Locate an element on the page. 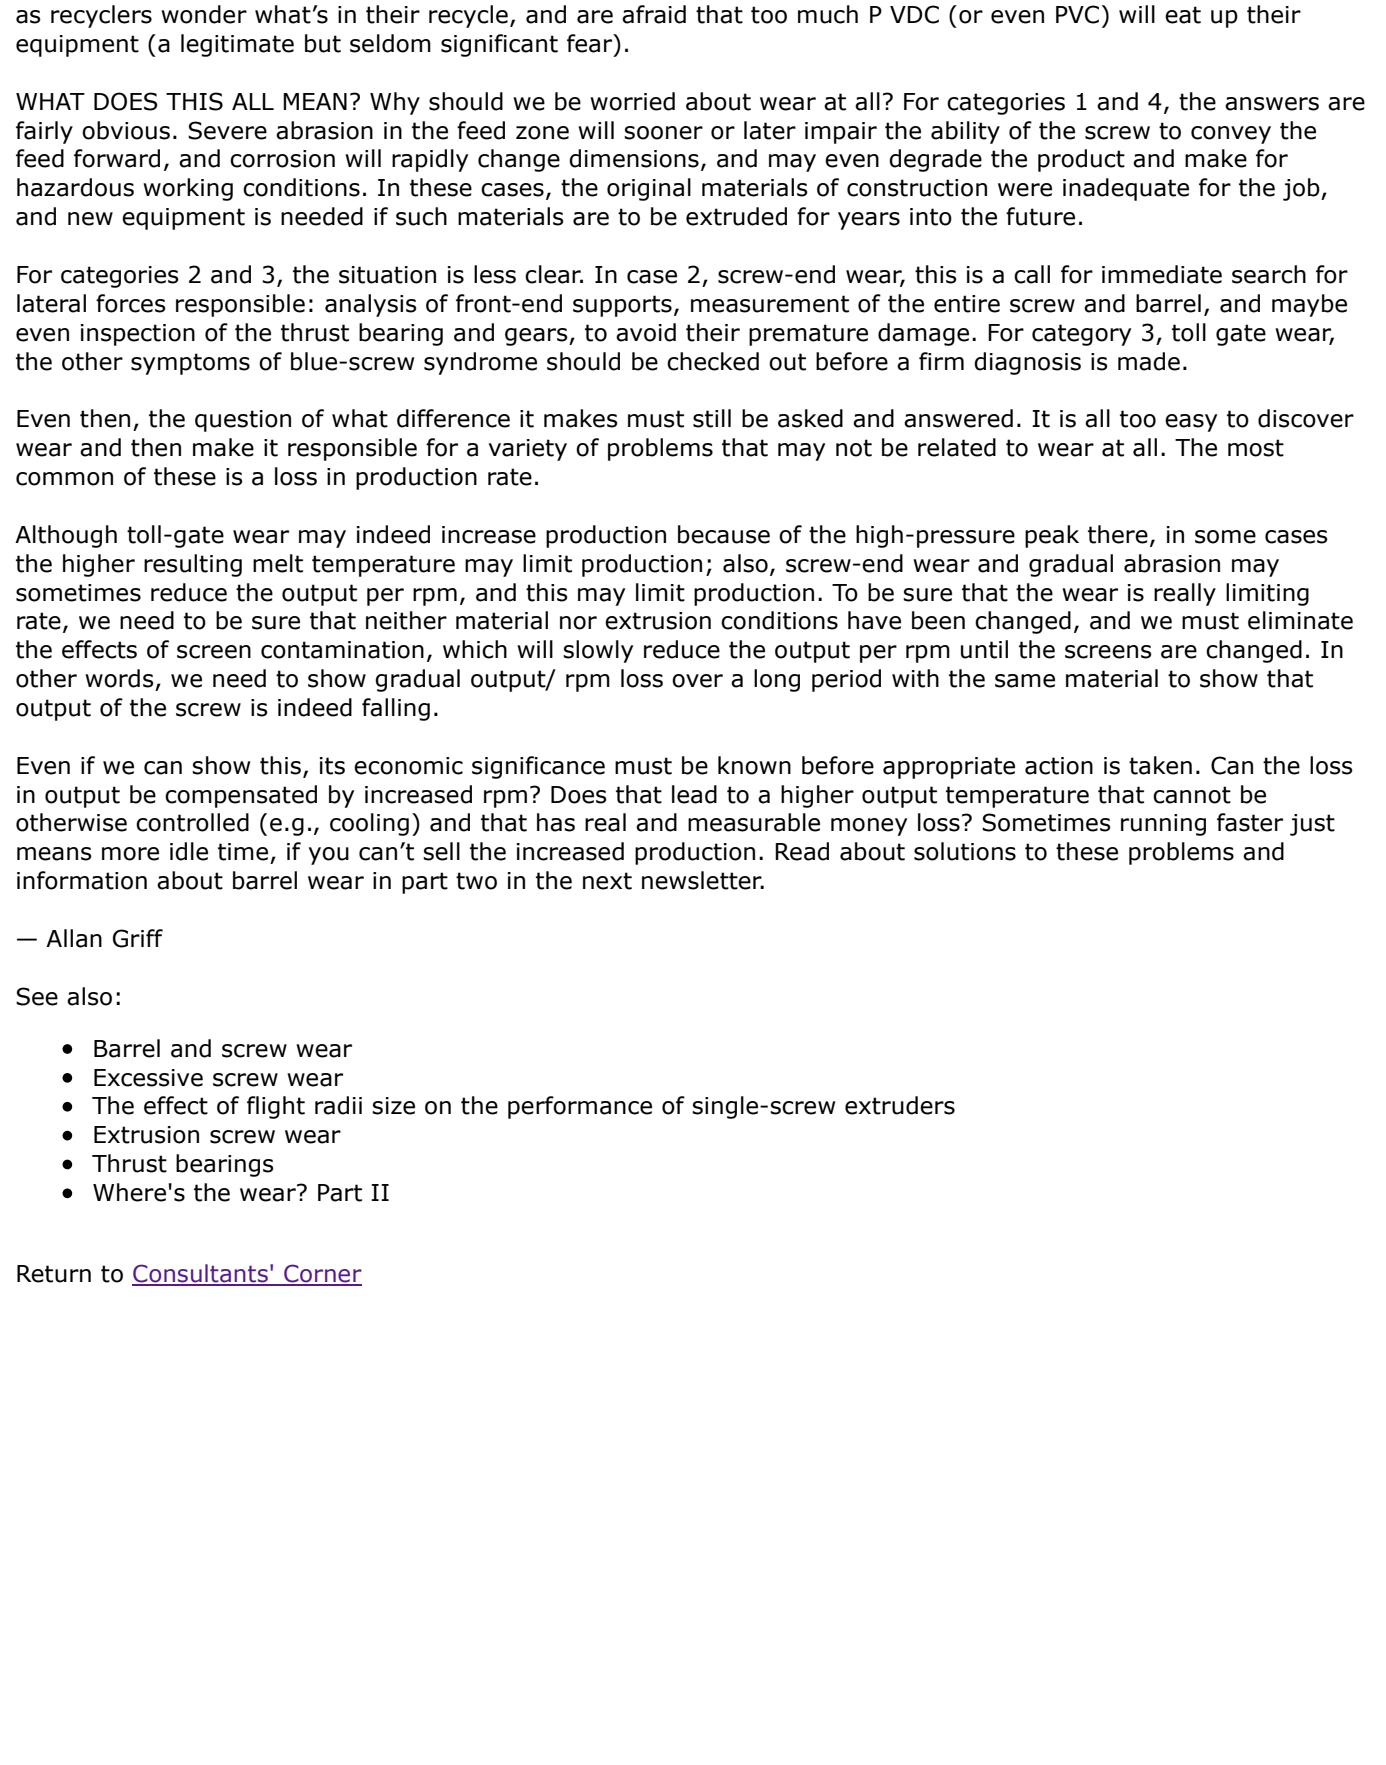  running is located at coordinates (1163, 825).
